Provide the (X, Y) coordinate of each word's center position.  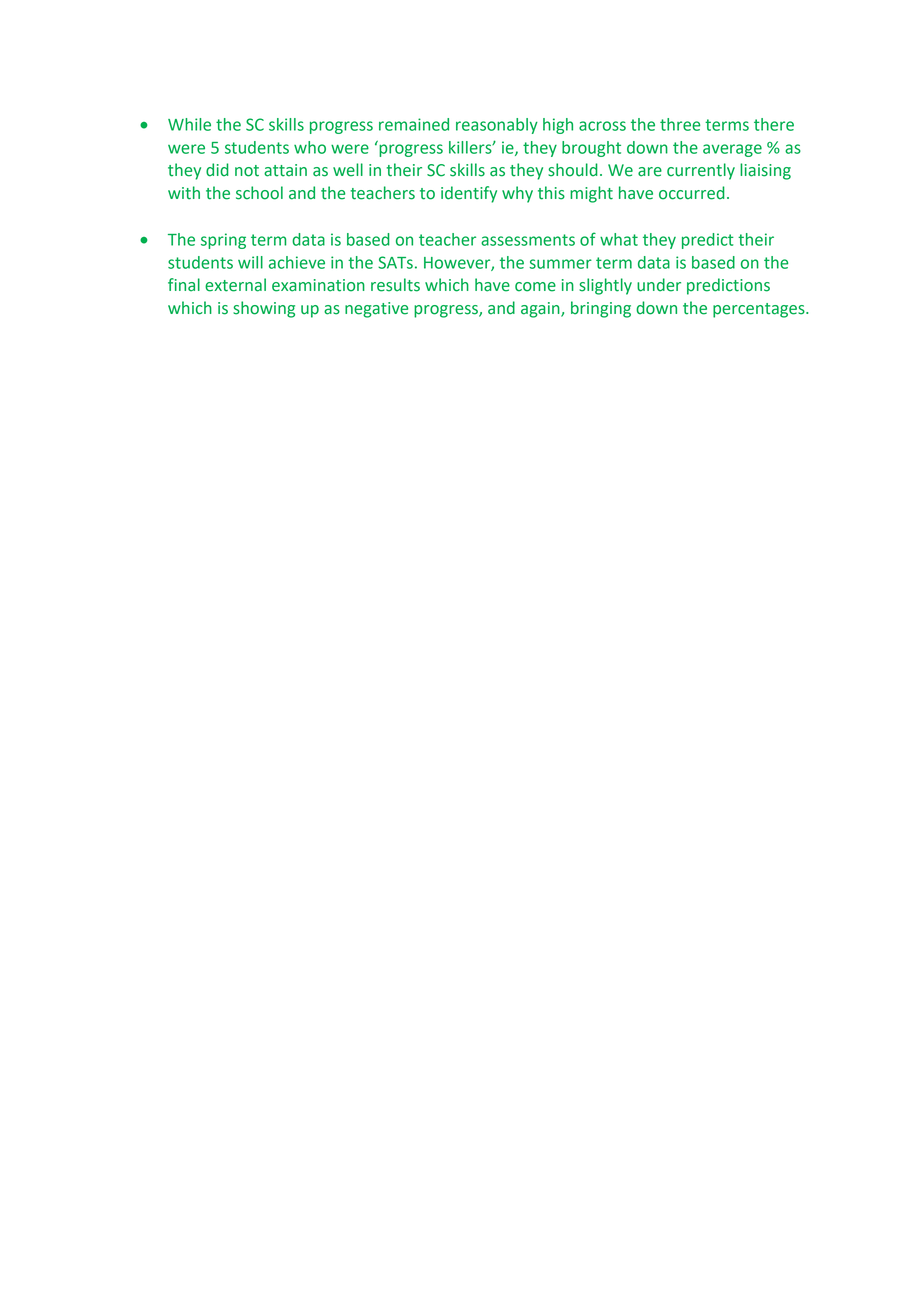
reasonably (497, 126)
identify (469, 194)
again (541, 310)
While (189, 124)
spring (223, 241)
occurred (692, 193)
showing (264, 309)
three (680, 124)
